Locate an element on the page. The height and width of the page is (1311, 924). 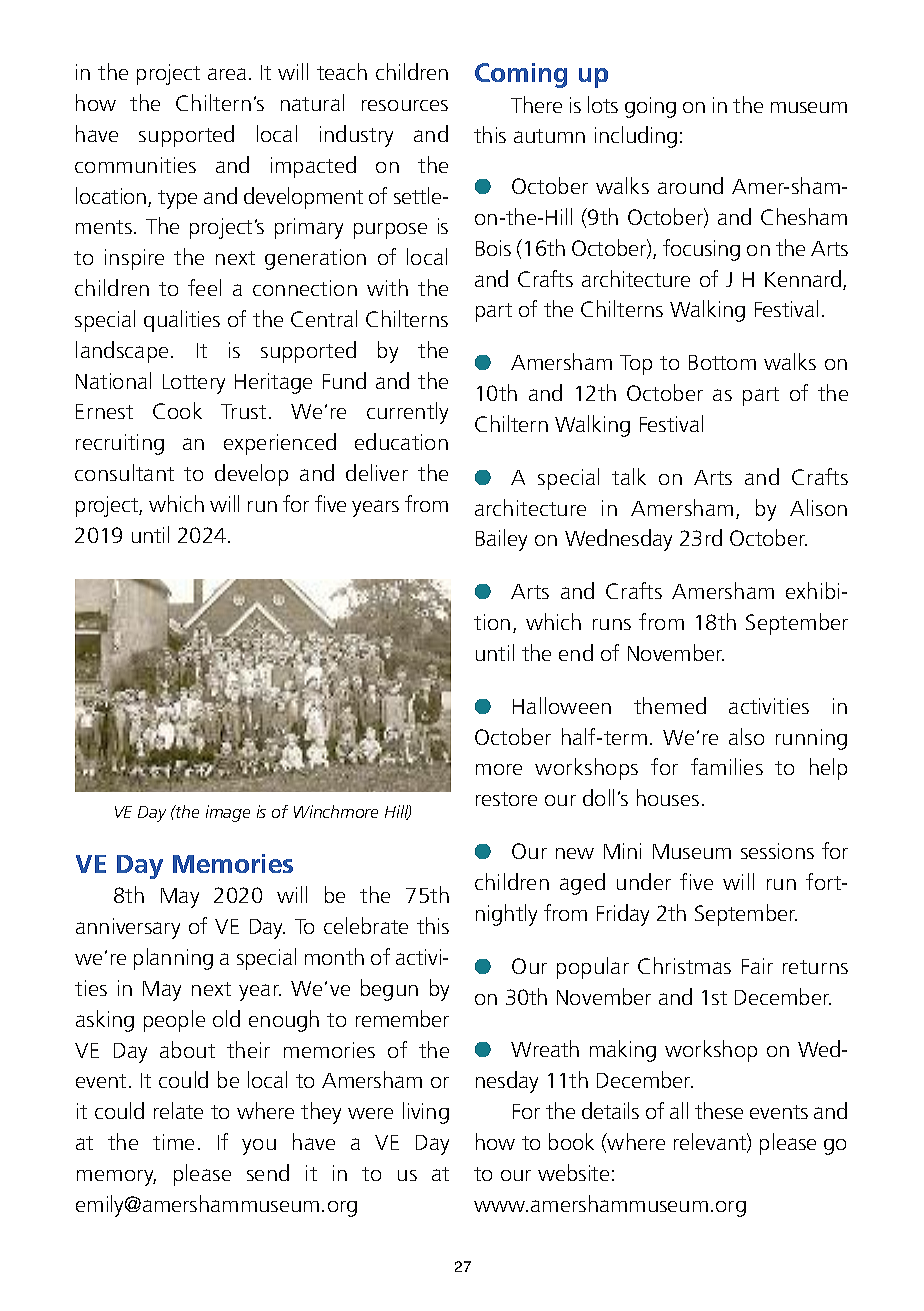
area is located at coordinates (227, 74).
